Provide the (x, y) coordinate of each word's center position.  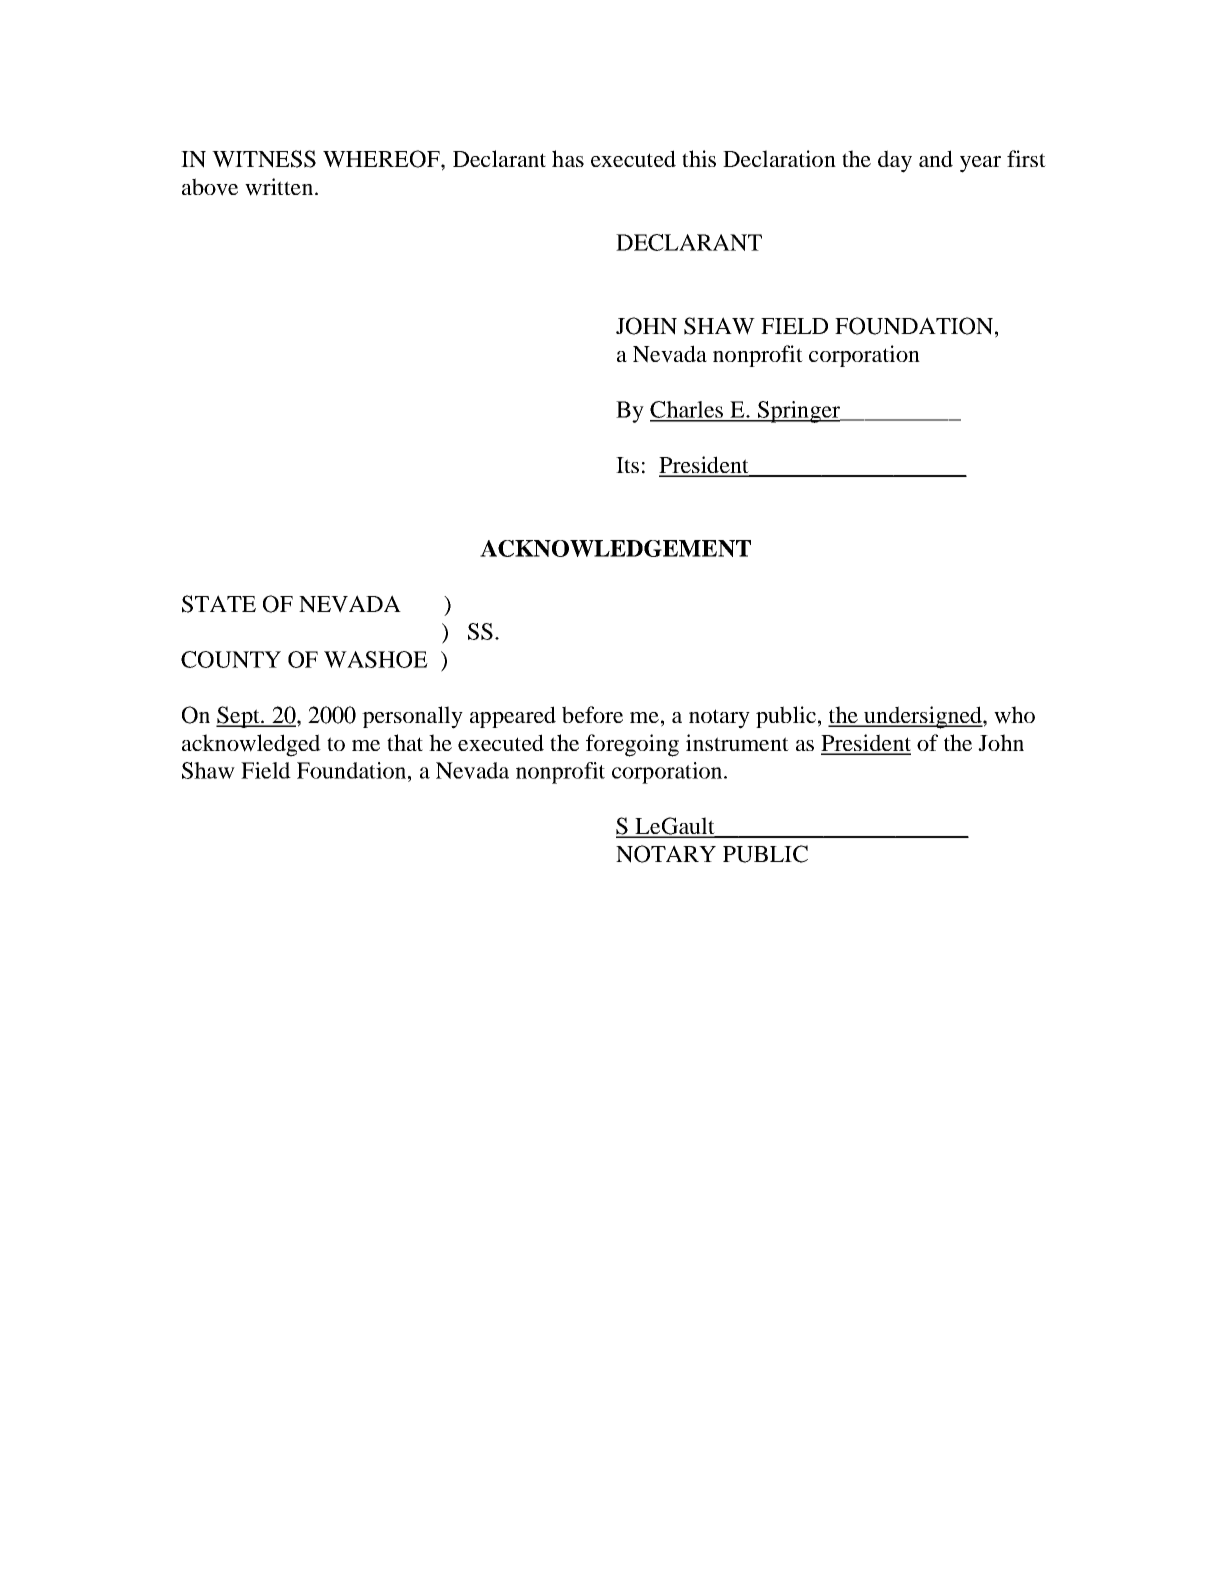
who (1014, 715)
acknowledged (251, 745)
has (568, 158)
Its (627, 465)
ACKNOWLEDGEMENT (615, 548)
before (592, 714)
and (936, 158)
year (980, 164)
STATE (219, 604)
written (279, 187)
